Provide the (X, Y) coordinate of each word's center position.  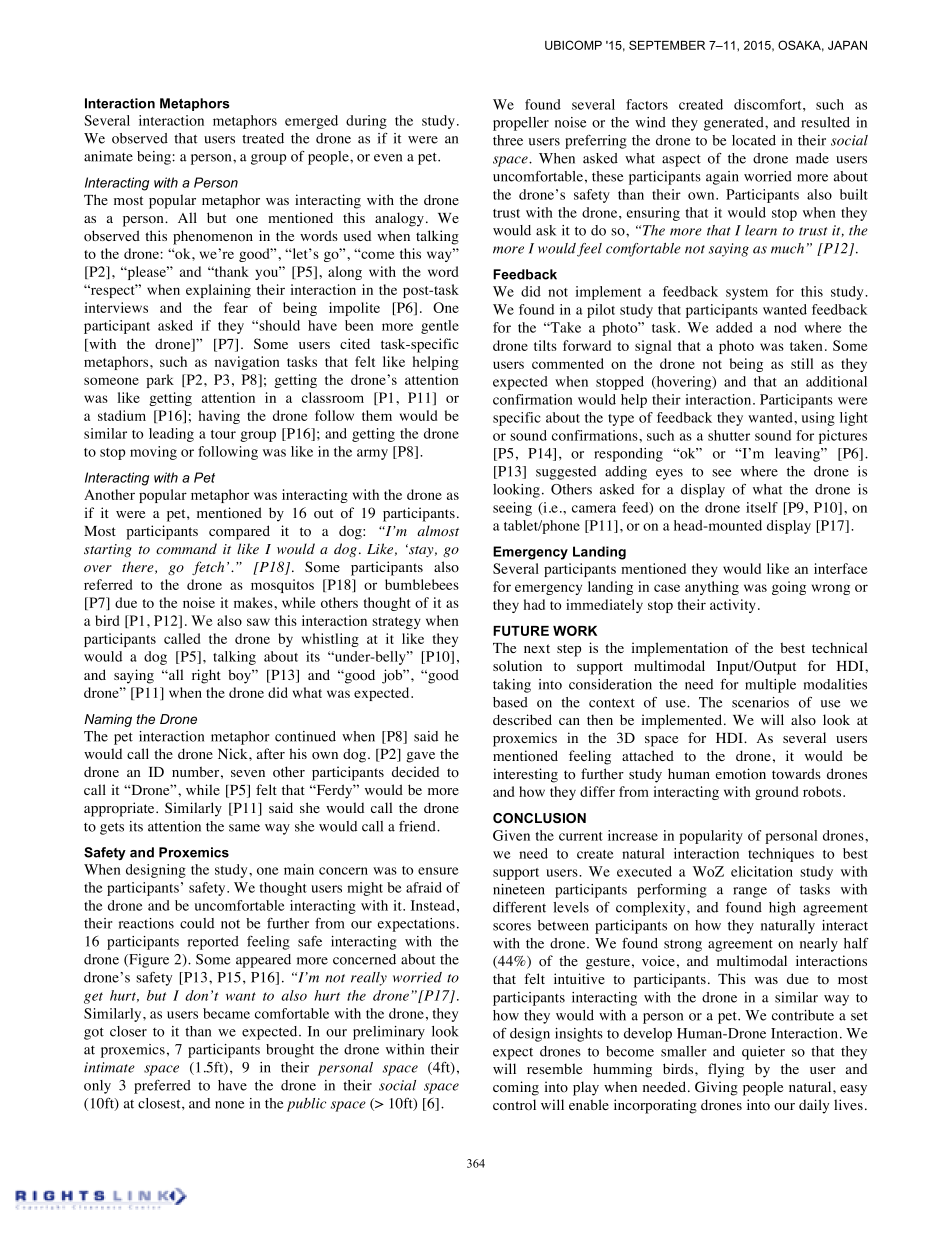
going (789, 588)
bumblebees (422, 584)
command (186, 548)
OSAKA (801, 46)
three (508, 140)
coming (516, 1088)
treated (263, 138)
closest (160, 1103)
